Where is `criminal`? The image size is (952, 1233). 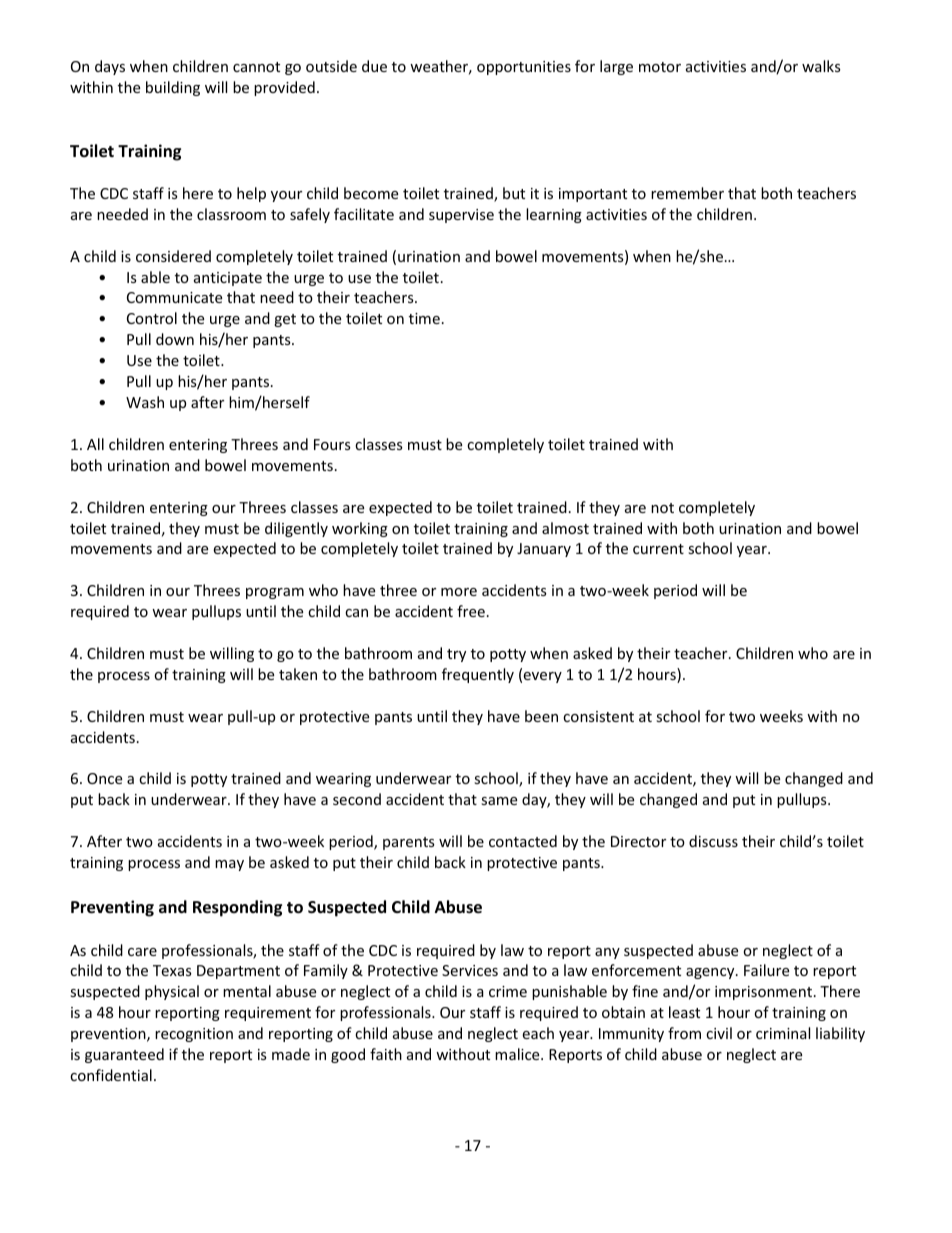
criminal is located at coordinates (783, 1033).
